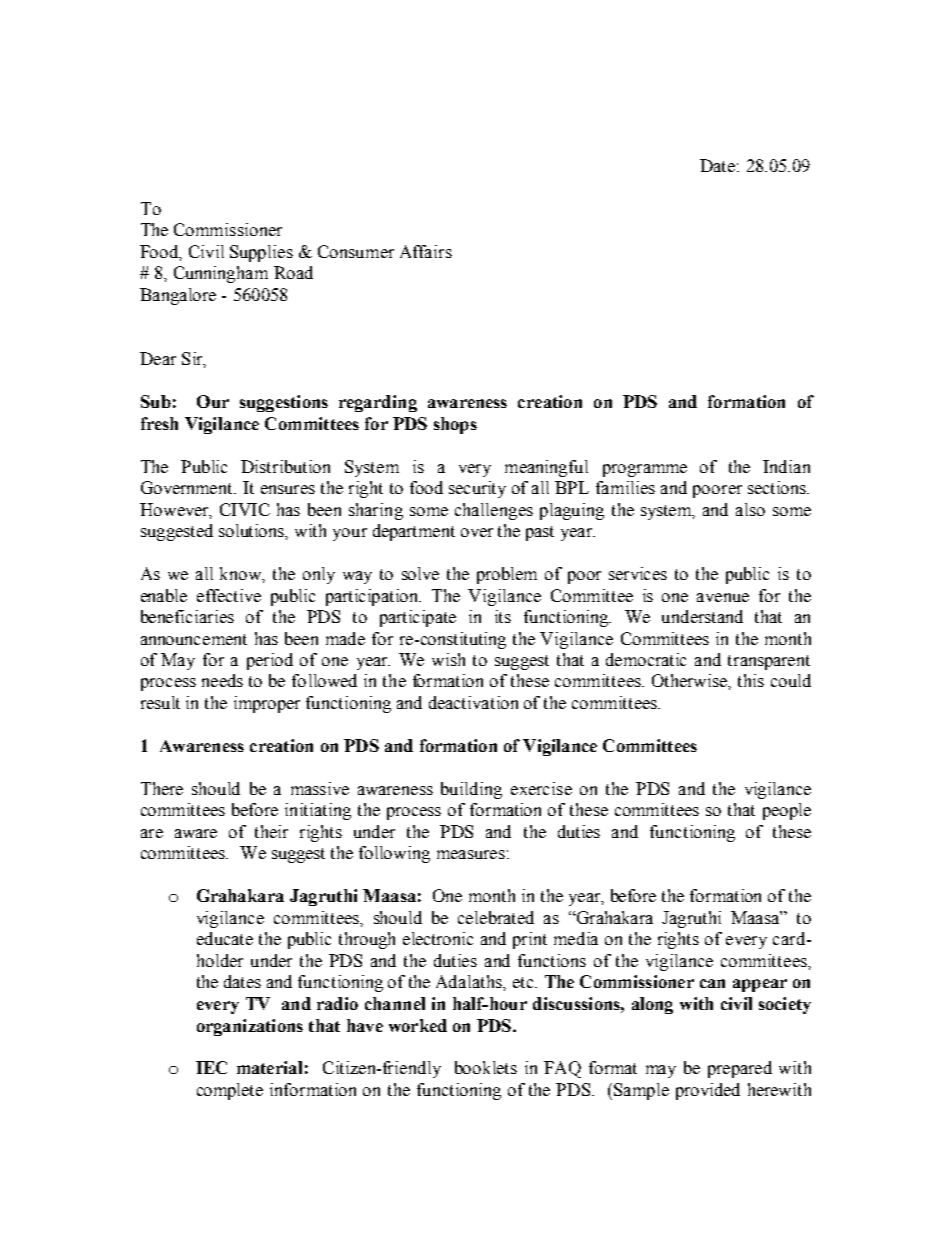 The height and width of the screenshot is (1233, 952). I want to click on Distribution, so click(285, 466).
